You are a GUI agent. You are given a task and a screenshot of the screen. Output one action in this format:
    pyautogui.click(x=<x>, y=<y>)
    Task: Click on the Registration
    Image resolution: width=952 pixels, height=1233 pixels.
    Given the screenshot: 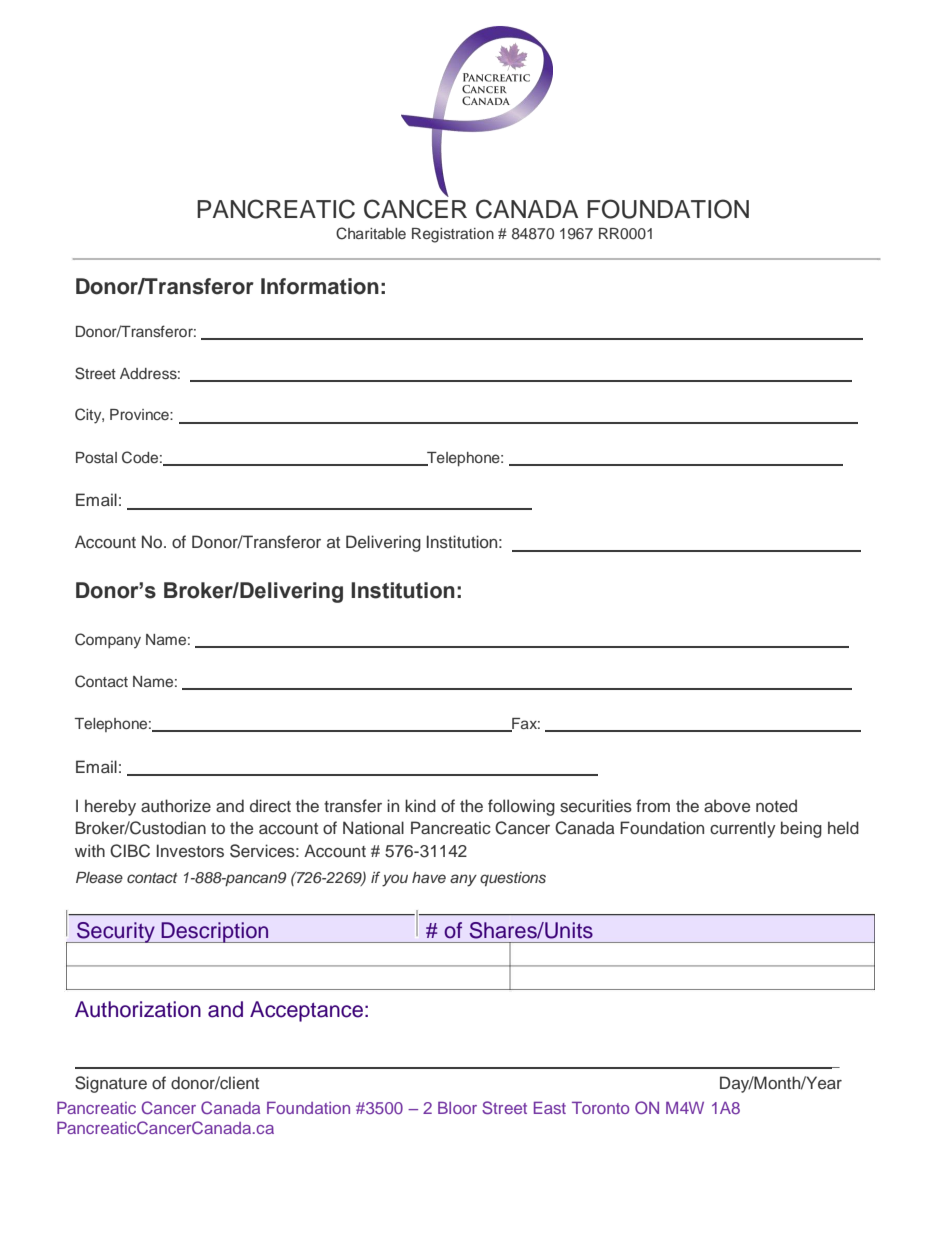 What is the action you would take?
    pyautogui.click(x=453, y=235)
